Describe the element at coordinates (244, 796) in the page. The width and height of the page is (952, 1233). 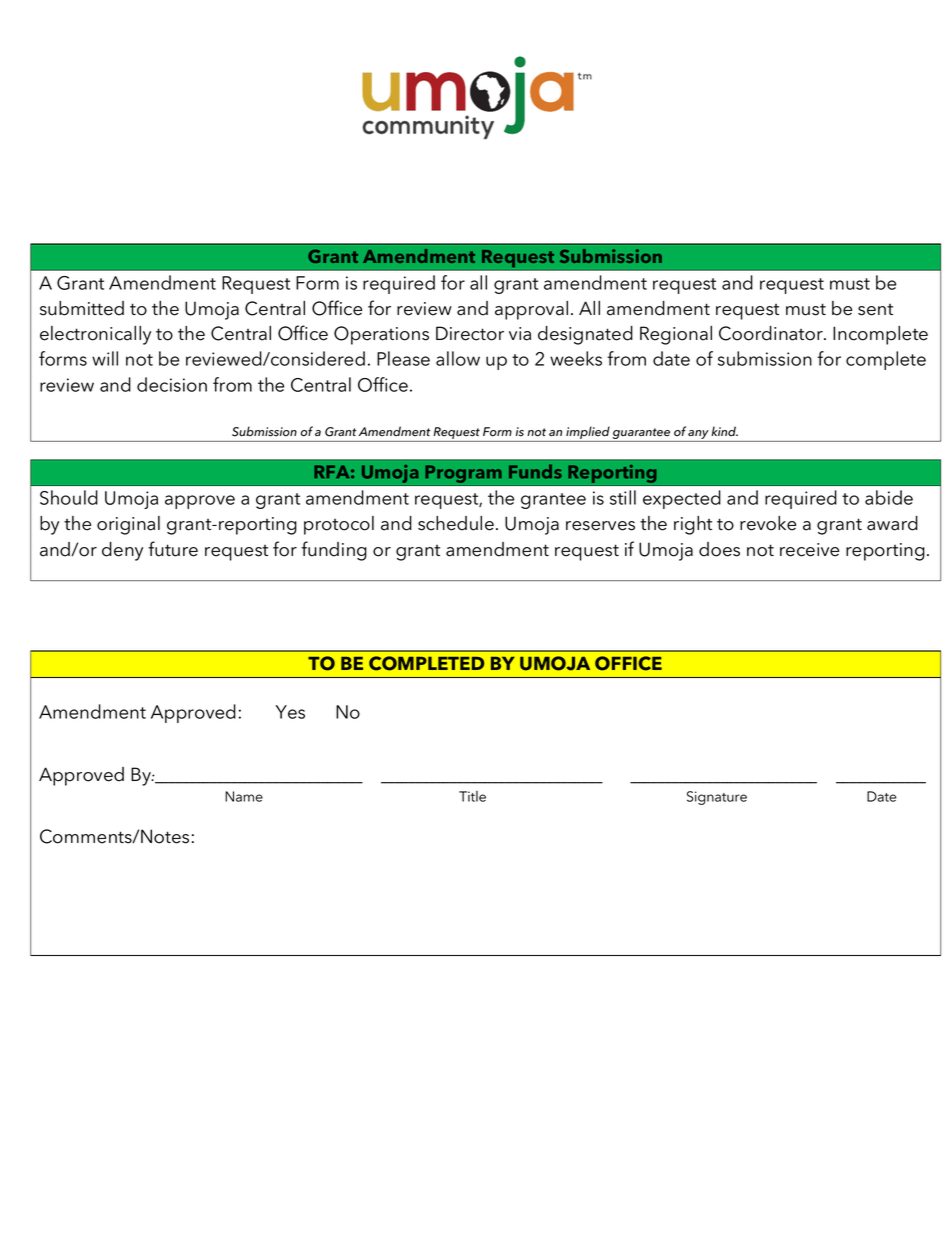
I see `Name` at that location.
